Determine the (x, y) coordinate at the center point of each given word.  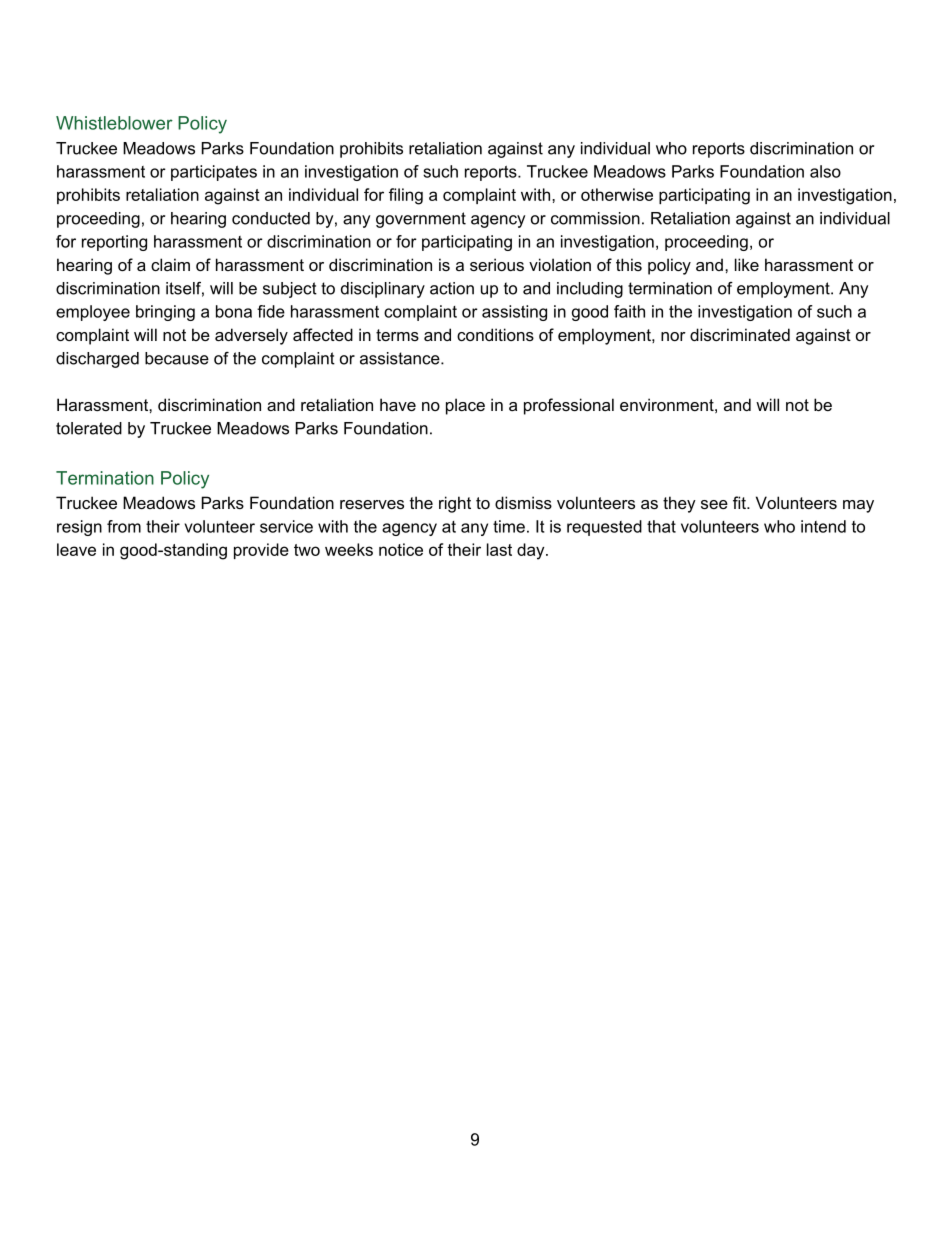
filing (406, 196)
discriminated (740, 334)
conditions (495, 334)
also (825, 171)
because (177, 358)
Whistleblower (114, 123)
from (124, 526)
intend (823, 526)
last (499, 549)
